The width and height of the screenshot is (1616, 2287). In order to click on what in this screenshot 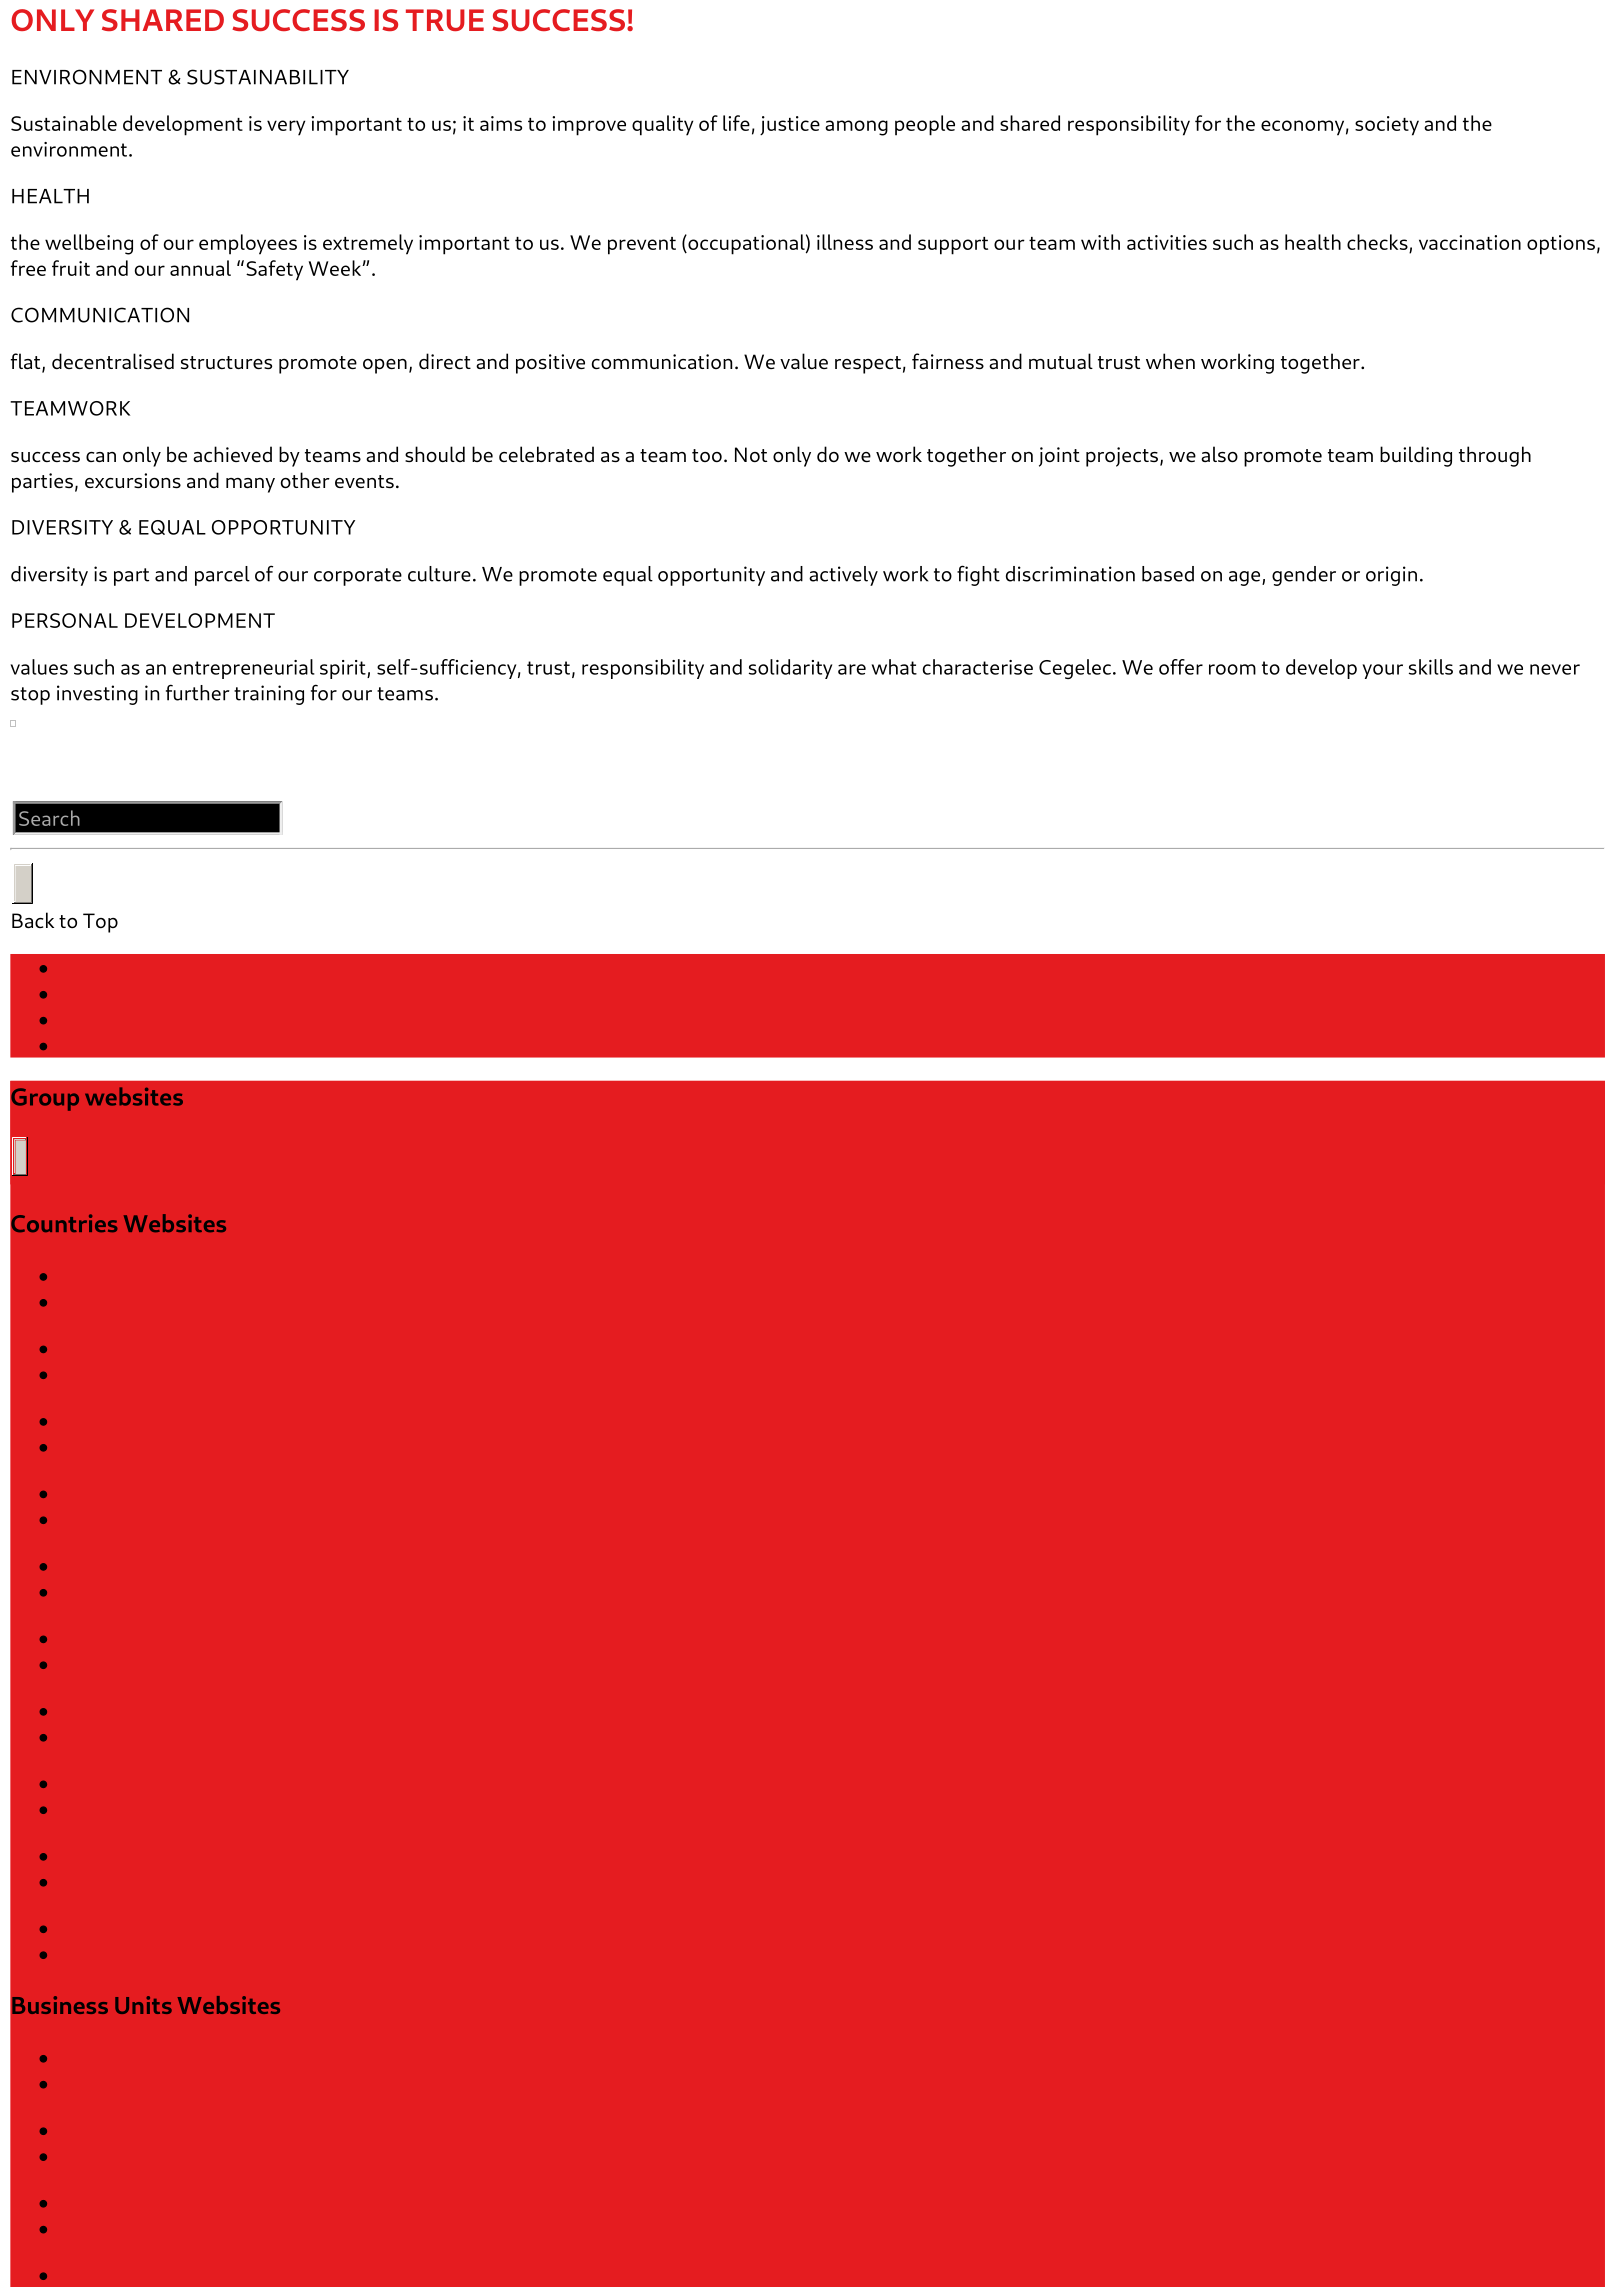, I will do `click(894, 667)`.
